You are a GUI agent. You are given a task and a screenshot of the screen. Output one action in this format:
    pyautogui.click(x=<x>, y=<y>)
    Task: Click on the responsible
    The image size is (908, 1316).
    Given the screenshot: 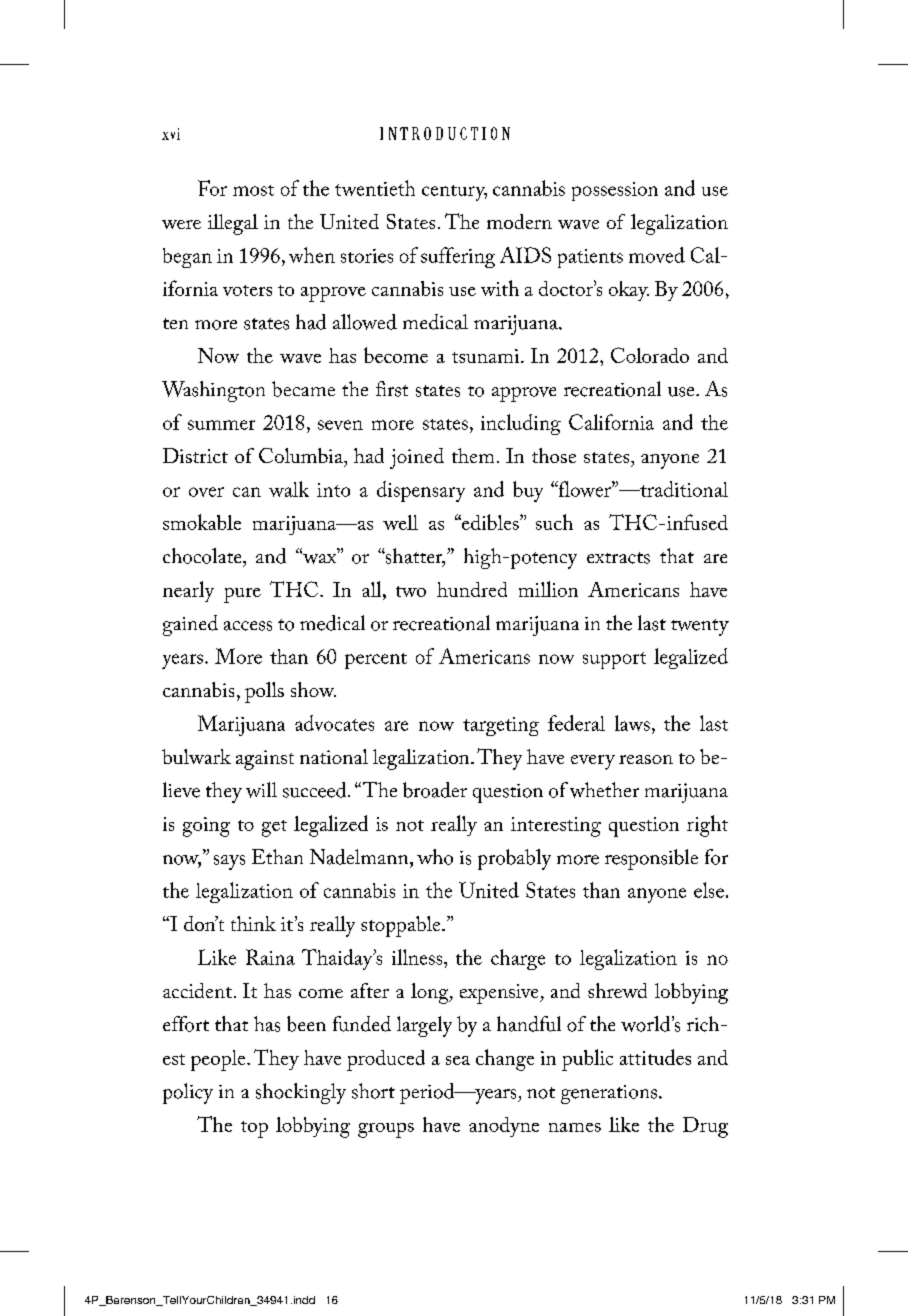 What is the action you would take?
    pyautogui.click(x=651, y=859)
